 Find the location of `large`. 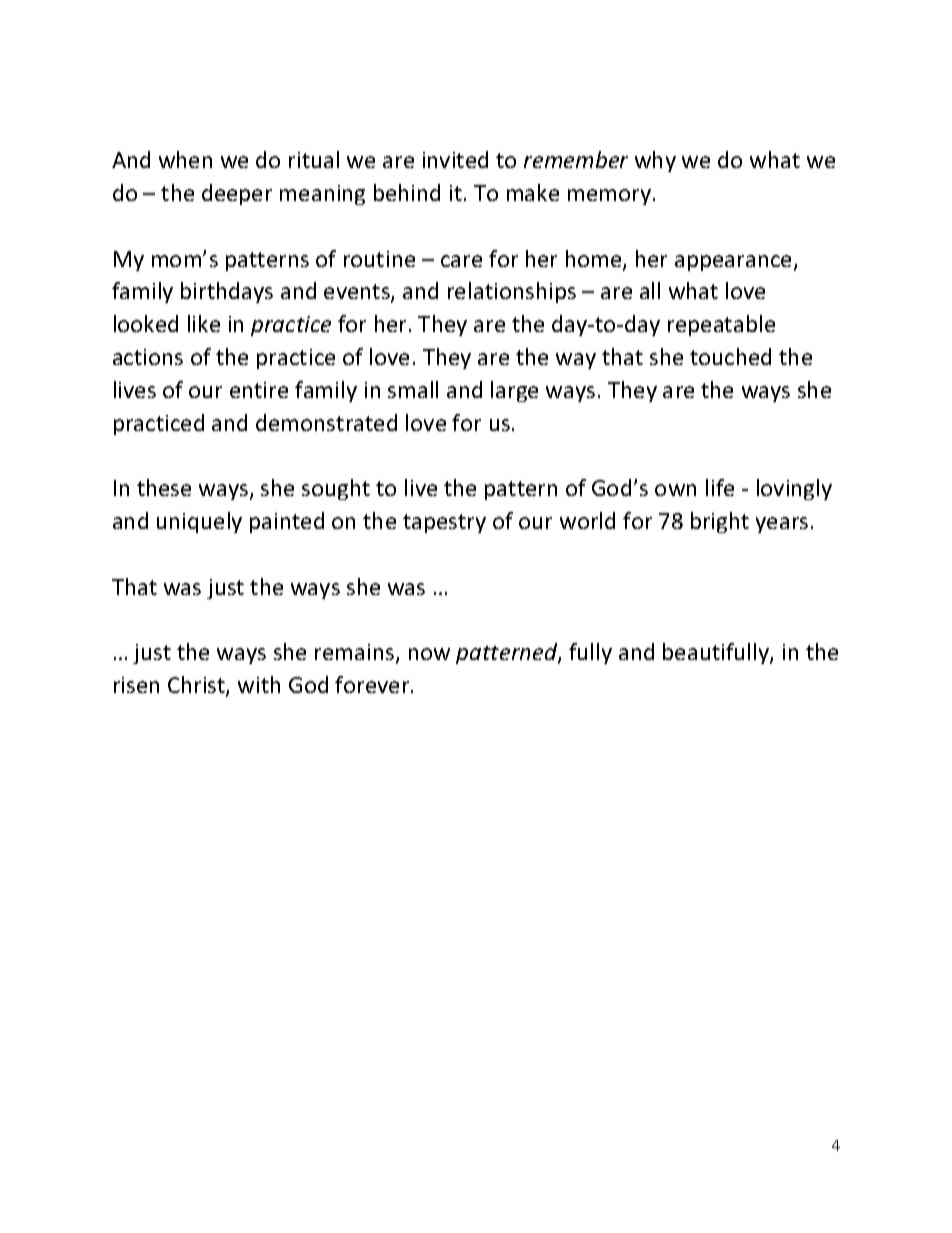

large is located at coordinates (514, 391).
